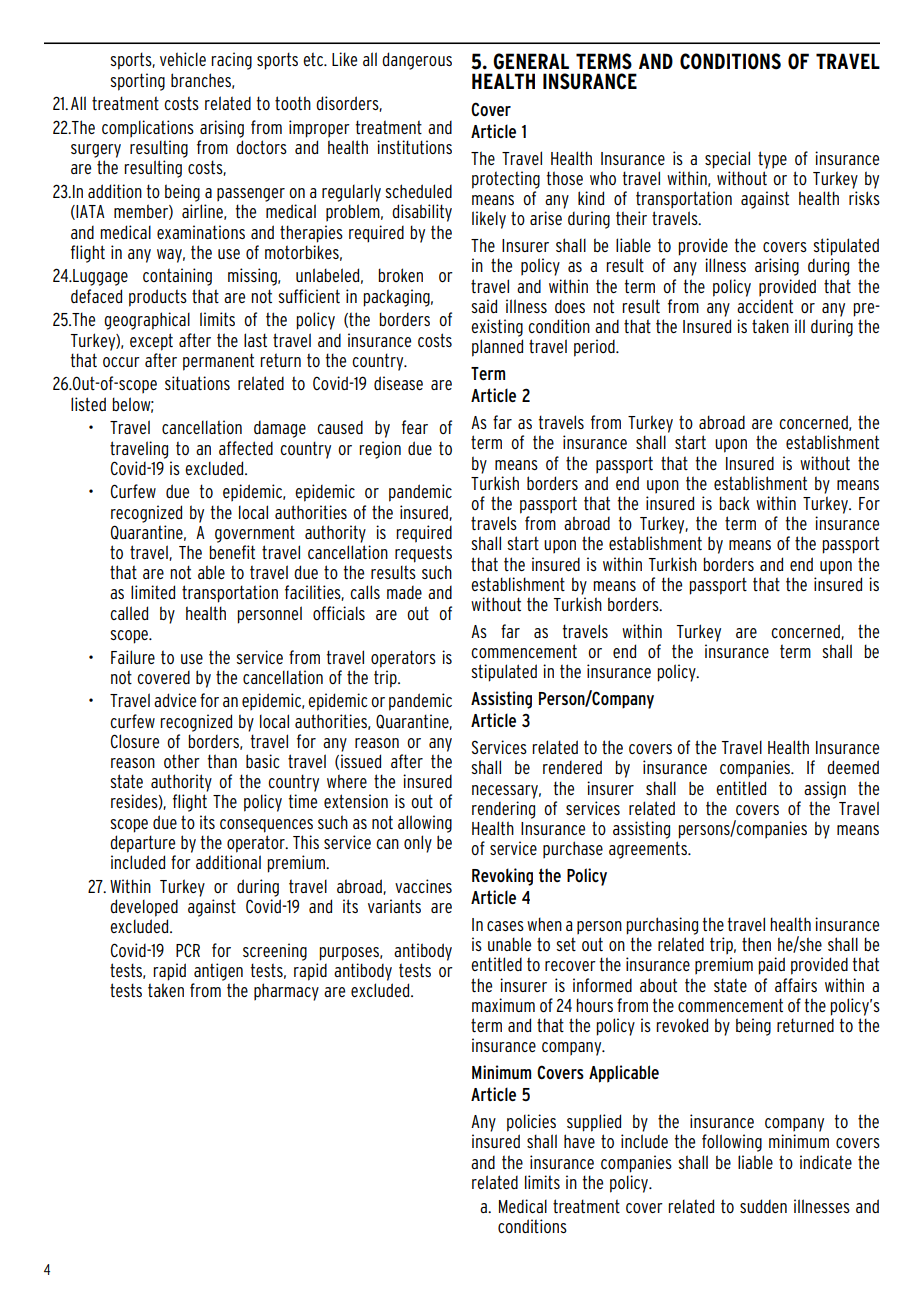 The height and width of the page is (1308, 924). I want to click on affected, so click(246, 448).
